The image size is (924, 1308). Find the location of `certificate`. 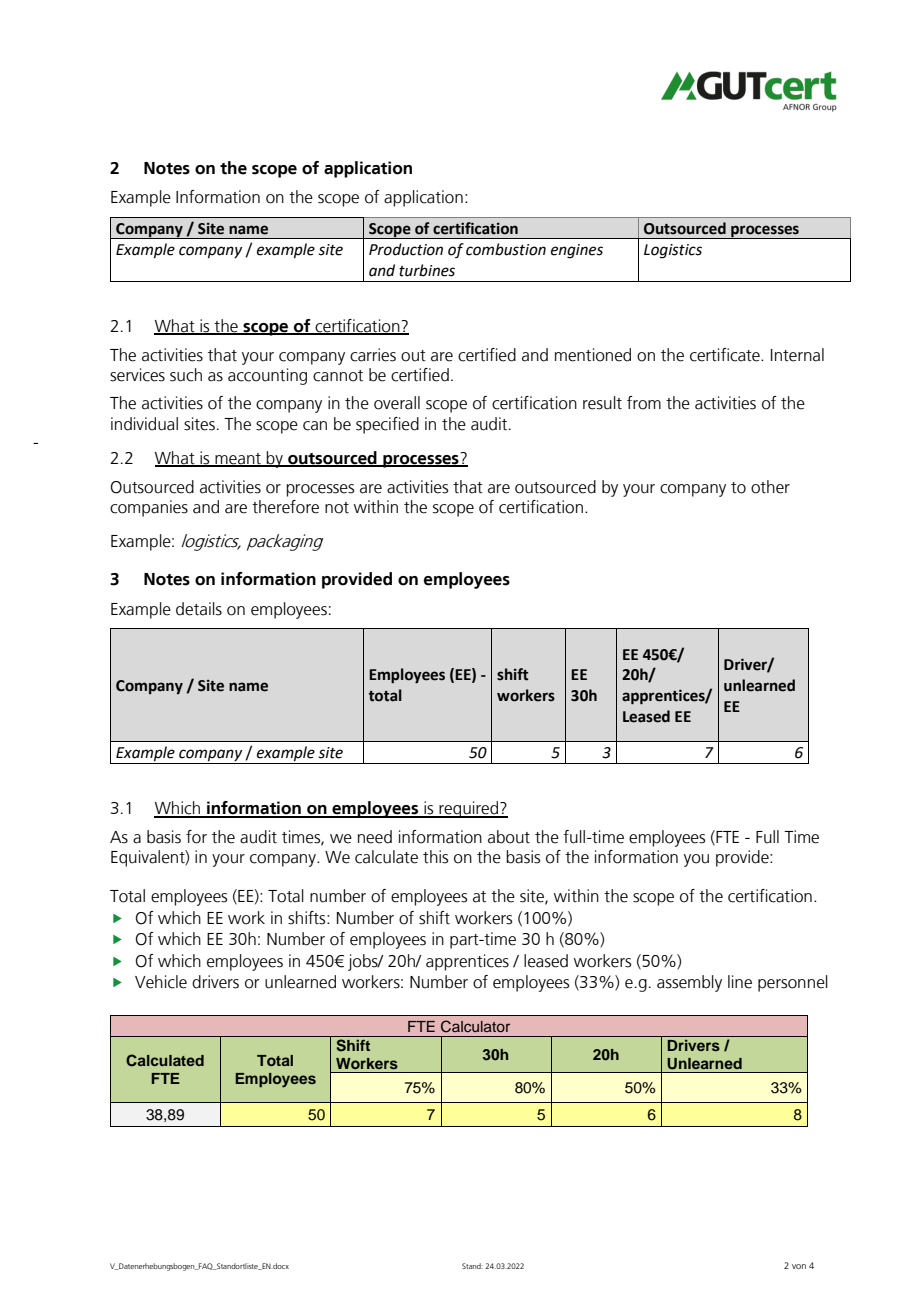

certificate is located at coordinates (726, 355).
